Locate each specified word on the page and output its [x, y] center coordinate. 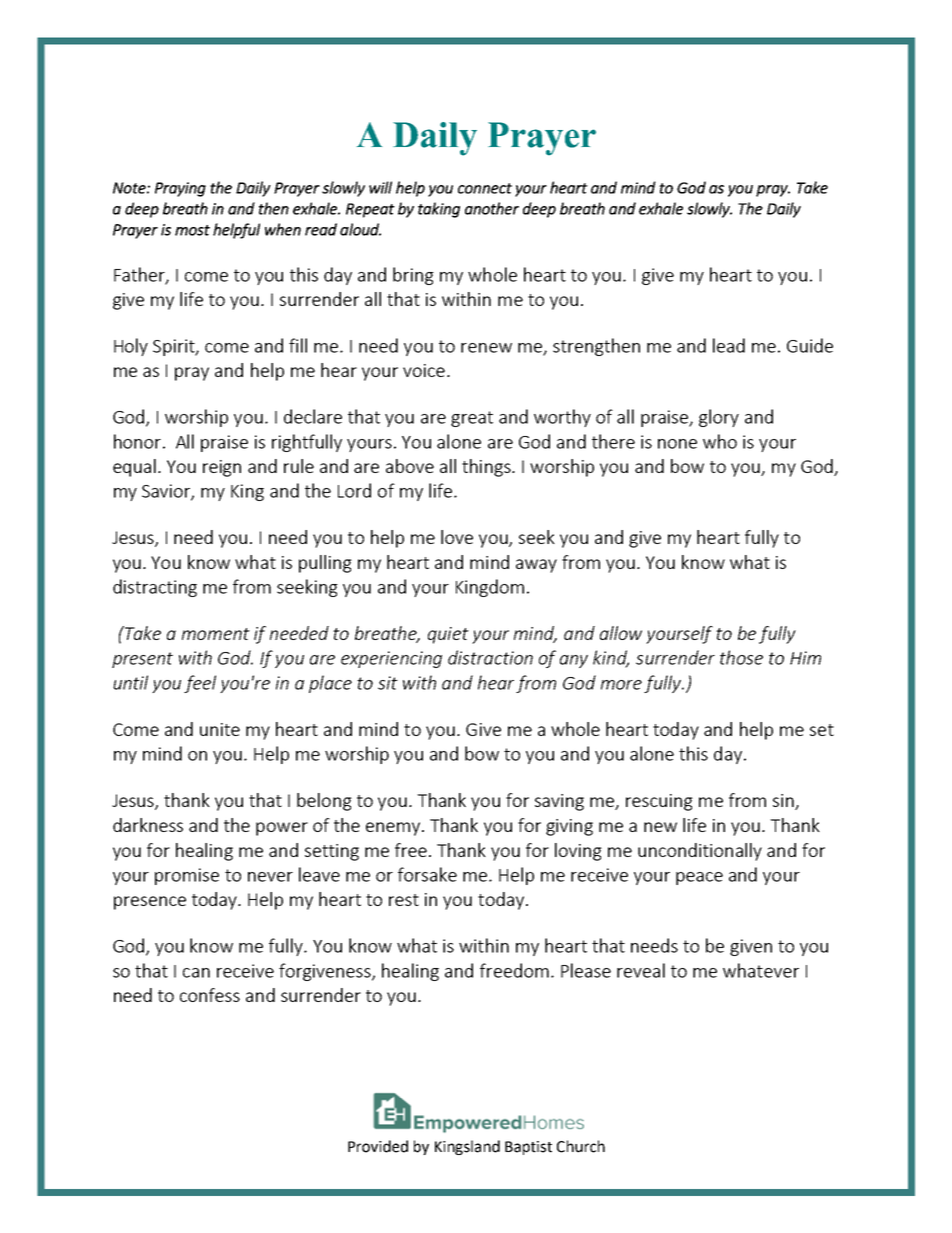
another [492, 208]
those [741, 657]
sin [784, 802]
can [196, 973]
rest [404, 900]
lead [729, 345]
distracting [155, 588]
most [192, 230]
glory [719, 418]
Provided [378, 1146]
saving [559, 802]
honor [137, 441]
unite [220, 729]
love [457, 537]
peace [699, 878]
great [472, 419]
